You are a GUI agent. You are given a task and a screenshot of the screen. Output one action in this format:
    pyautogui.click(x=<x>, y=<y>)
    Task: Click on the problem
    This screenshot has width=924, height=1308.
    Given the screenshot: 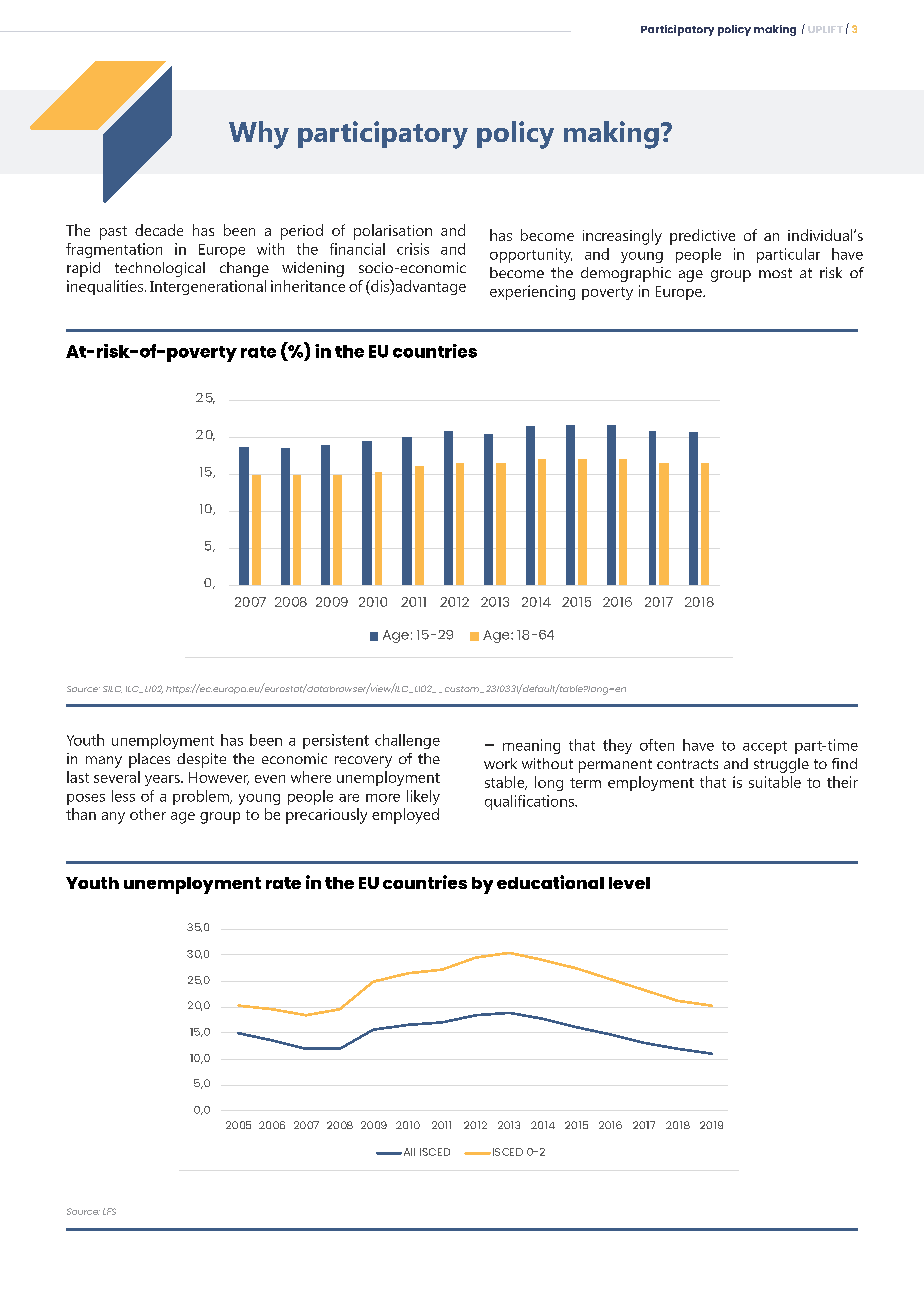 What is the action you would take?
    pyautogui.click(x=202, y=797)
